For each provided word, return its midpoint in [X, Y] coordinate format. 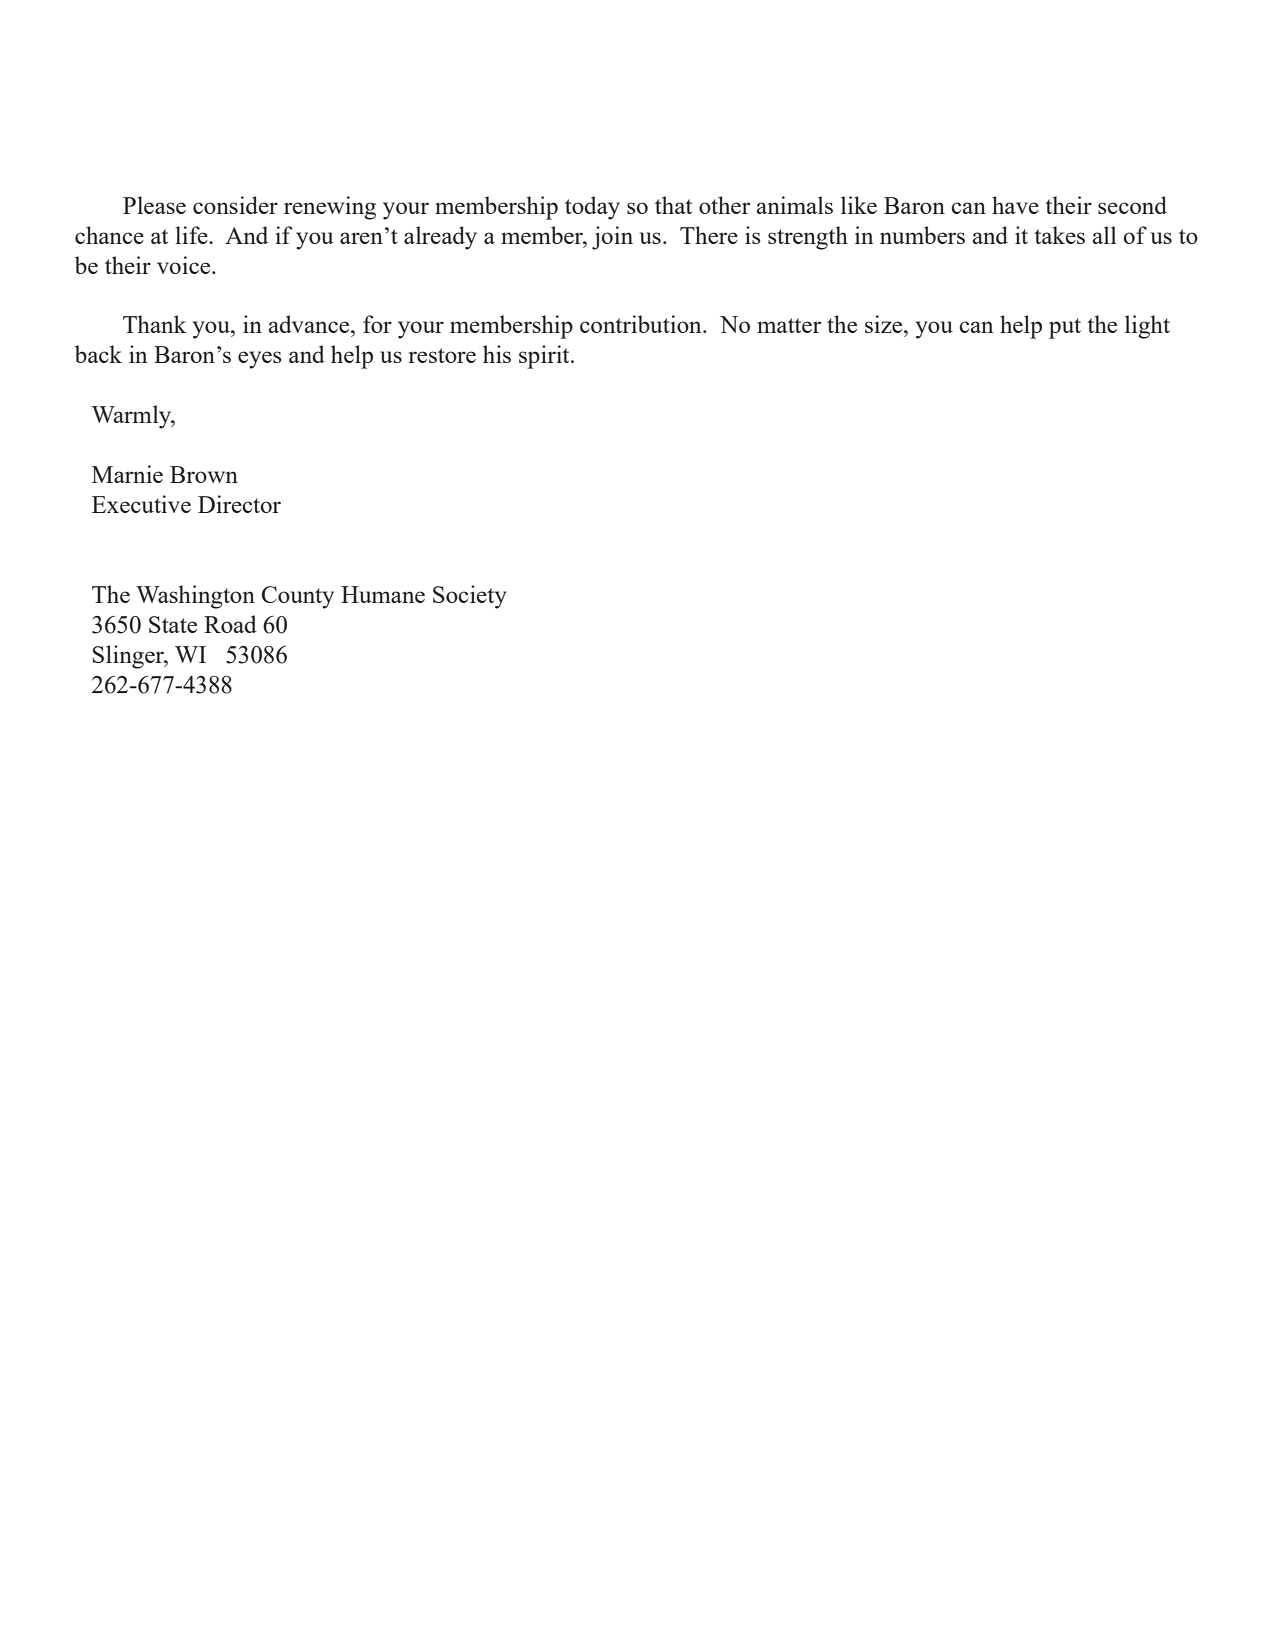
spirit [545, 357]
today [592, 208]
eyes [260, 360]
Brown [204, 474]
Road [230, 624]
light [1147, 327]
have [1015, 205]
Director [239, 504]
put [1065, 328]
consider [235, 205]
